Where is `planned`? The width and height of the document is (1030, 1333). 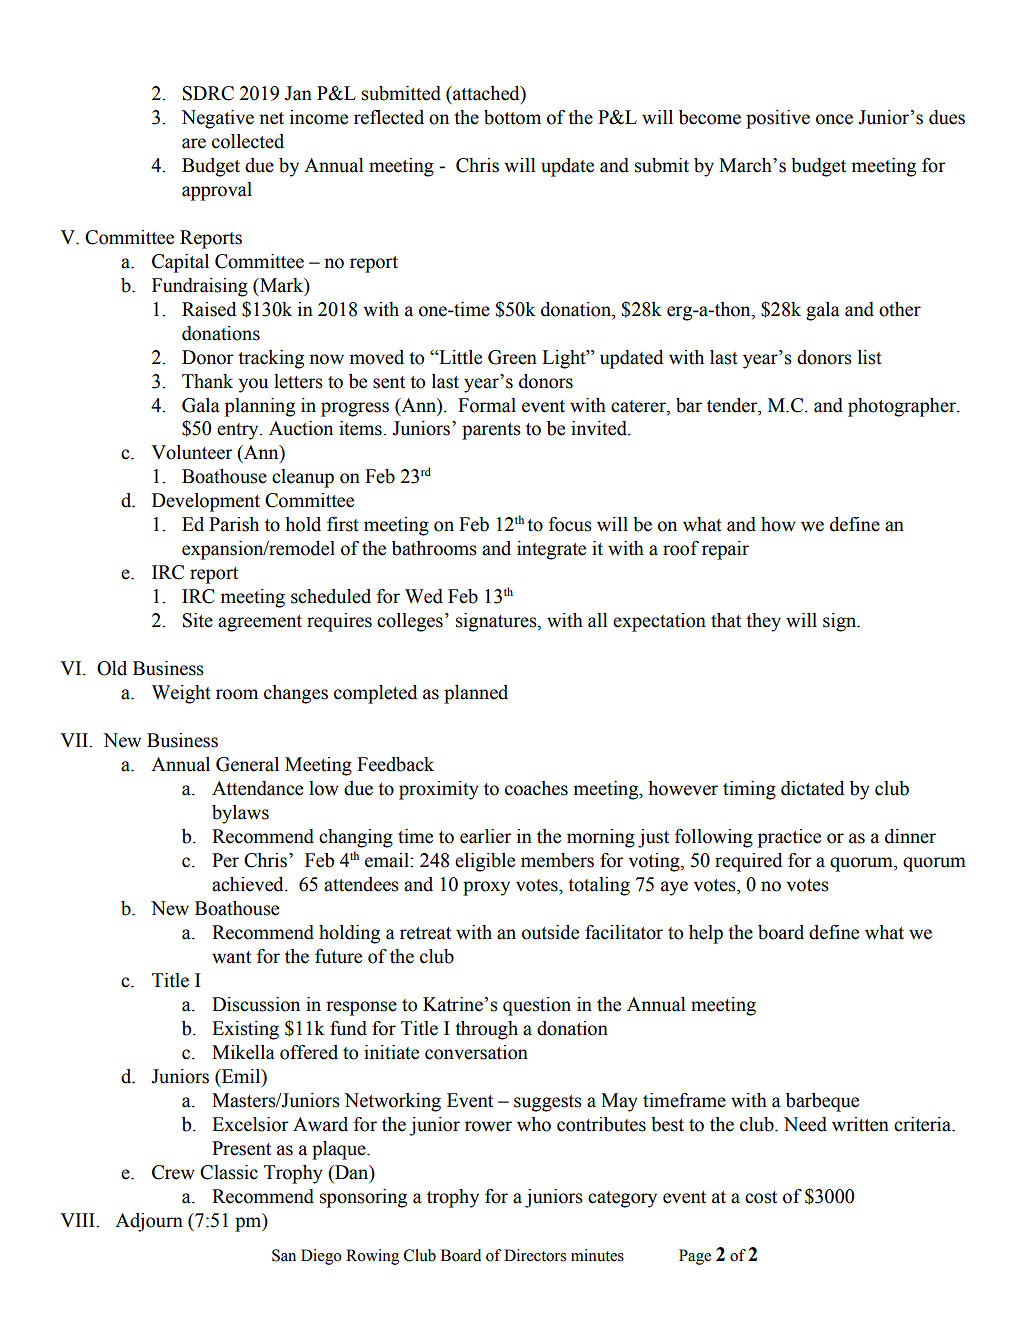 planned is located at coordinates (476, 694).
